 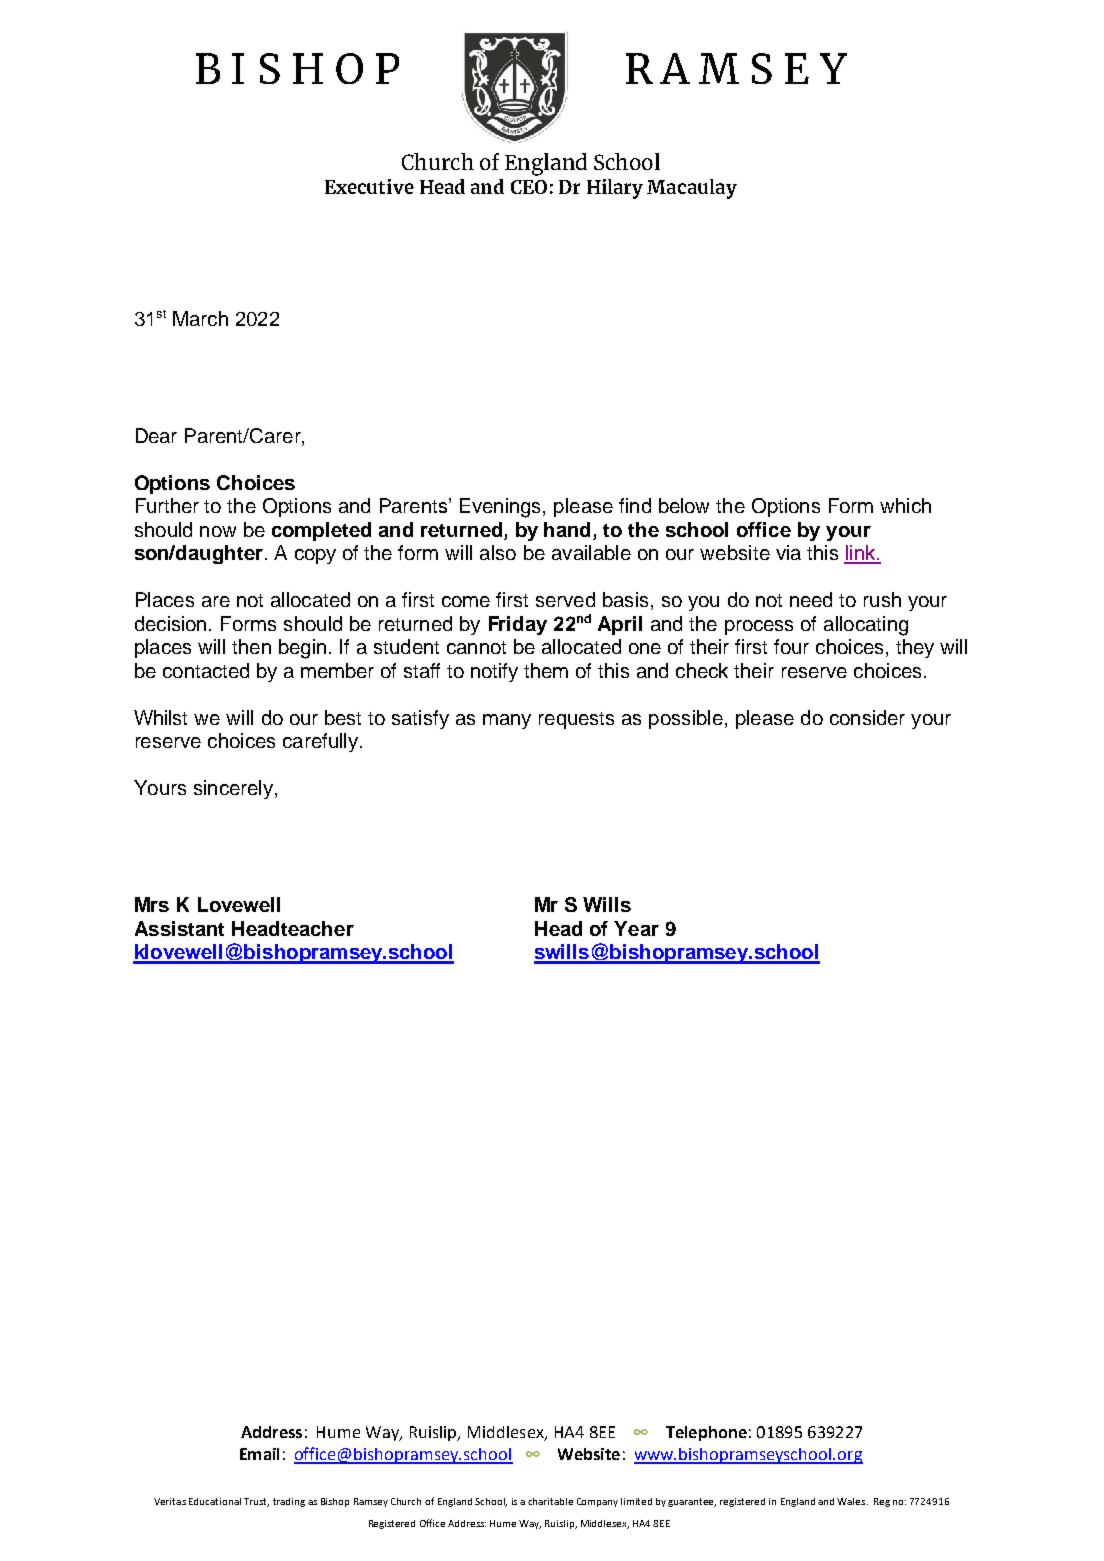 What do you see at coordinates (692, 189) in the screenshot?
I see `Macaulay` at bounding box center [692, 189].
